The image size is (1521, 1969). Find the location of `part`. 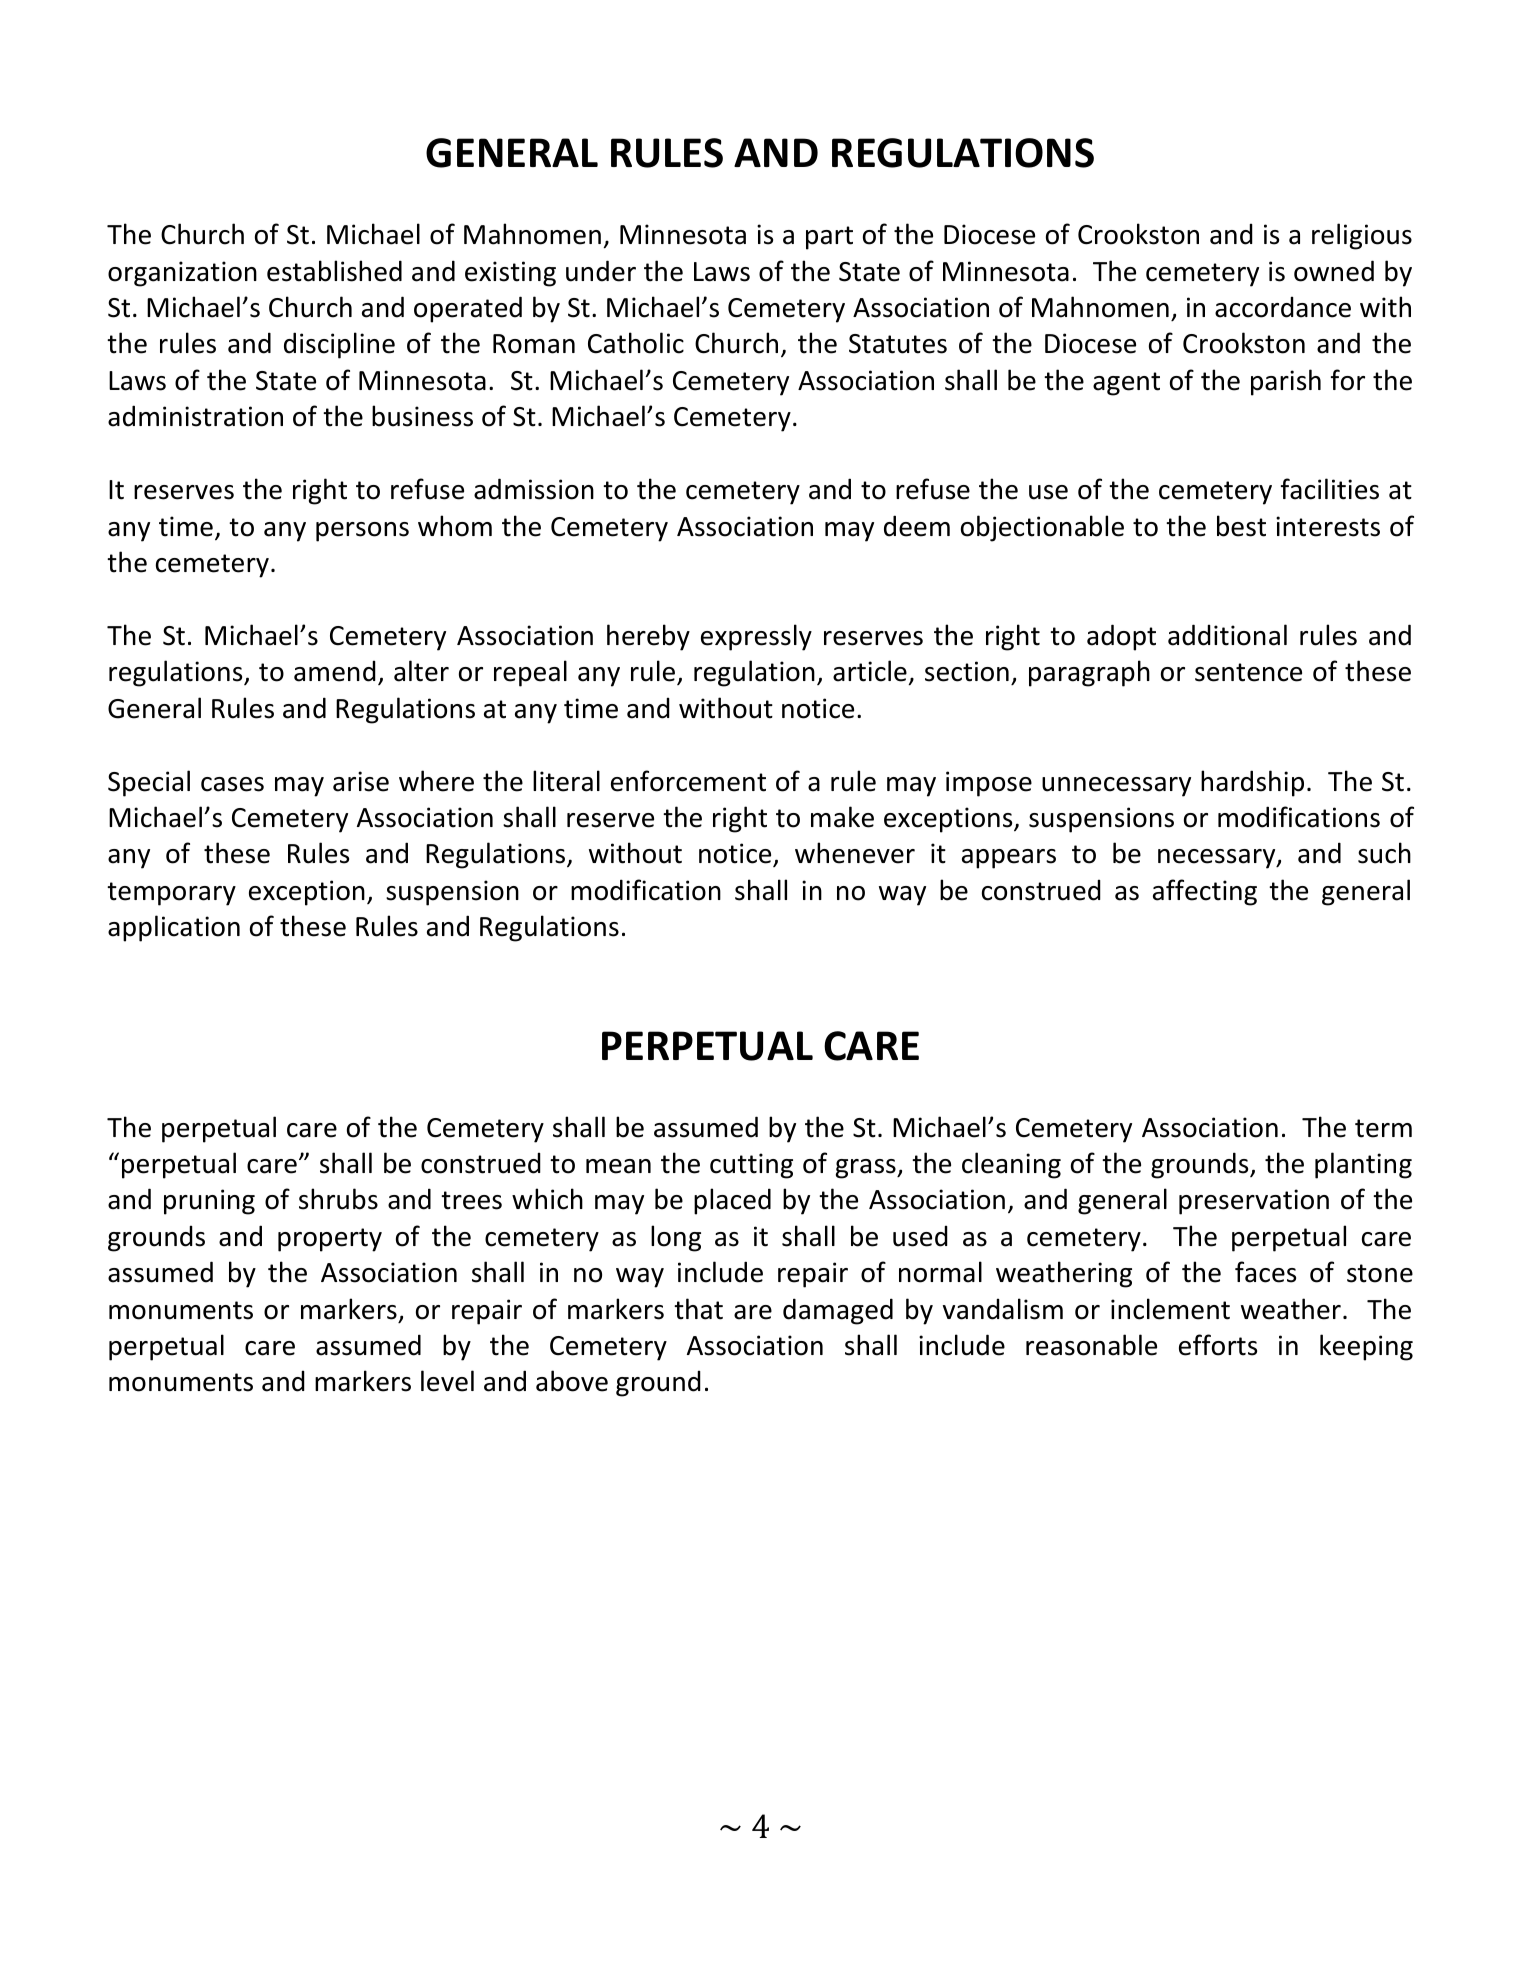

part is located at coordinates (829, 238).
